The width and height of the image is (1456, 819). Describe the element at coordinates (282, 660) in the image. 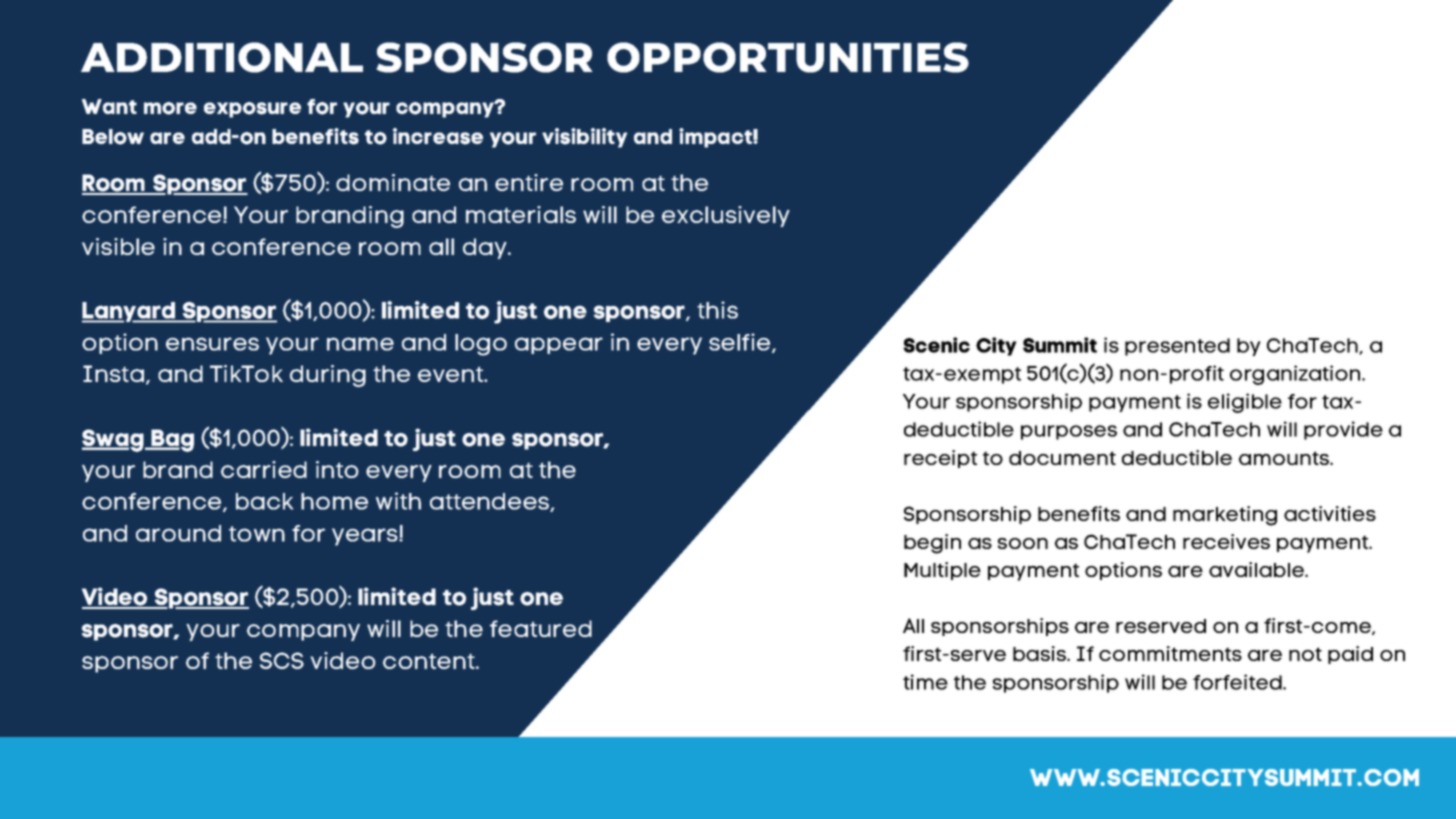

I see `SCS` at that location.
